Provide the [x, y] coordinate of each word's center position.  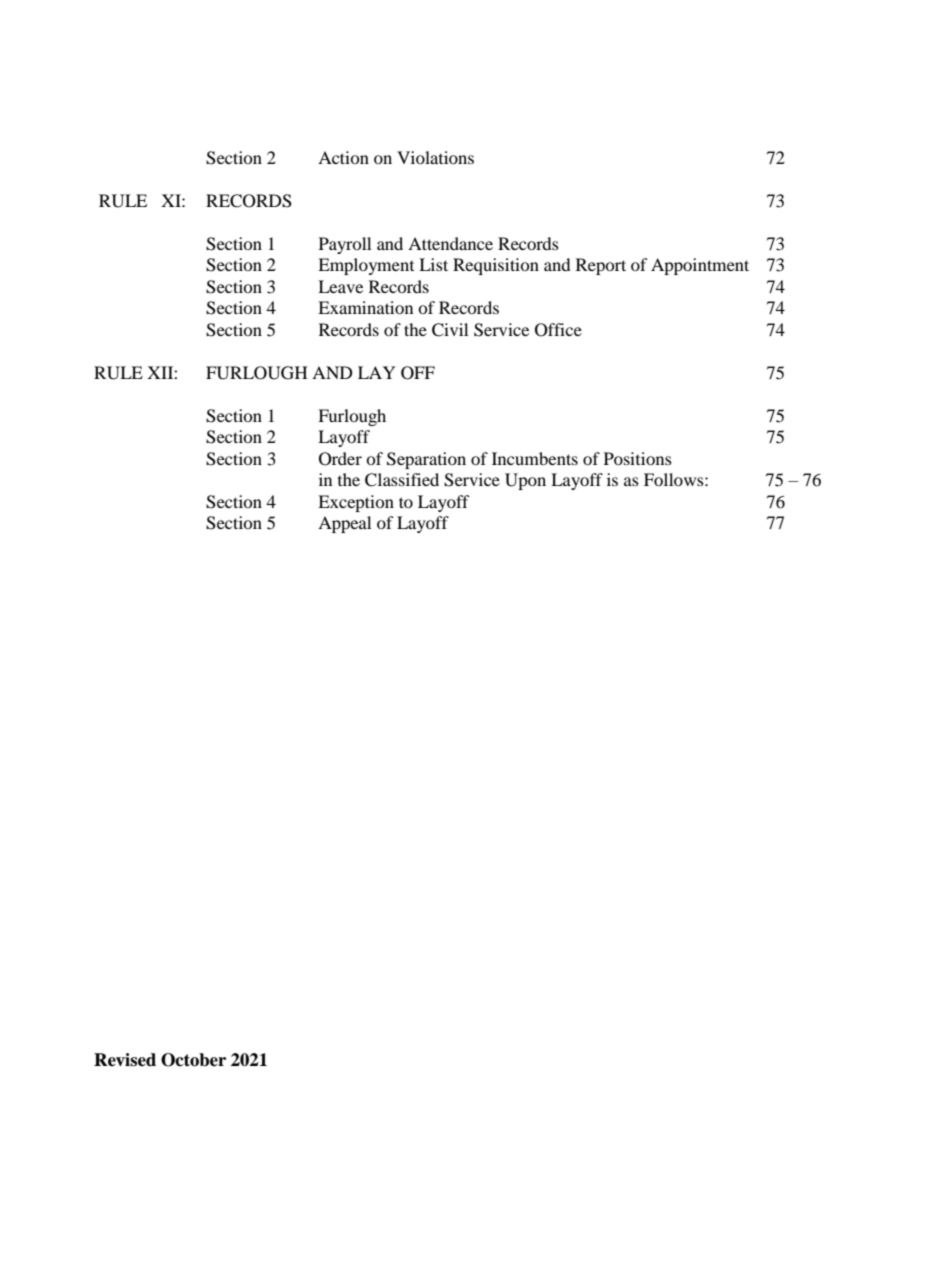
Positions [638, 458]
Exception [356, 503]
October [193, 1060]
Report [601, 266]
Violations [435, 157]
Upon [525, 481]
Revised [125, 1060]
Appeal [344, 524]
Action [343, 157]
